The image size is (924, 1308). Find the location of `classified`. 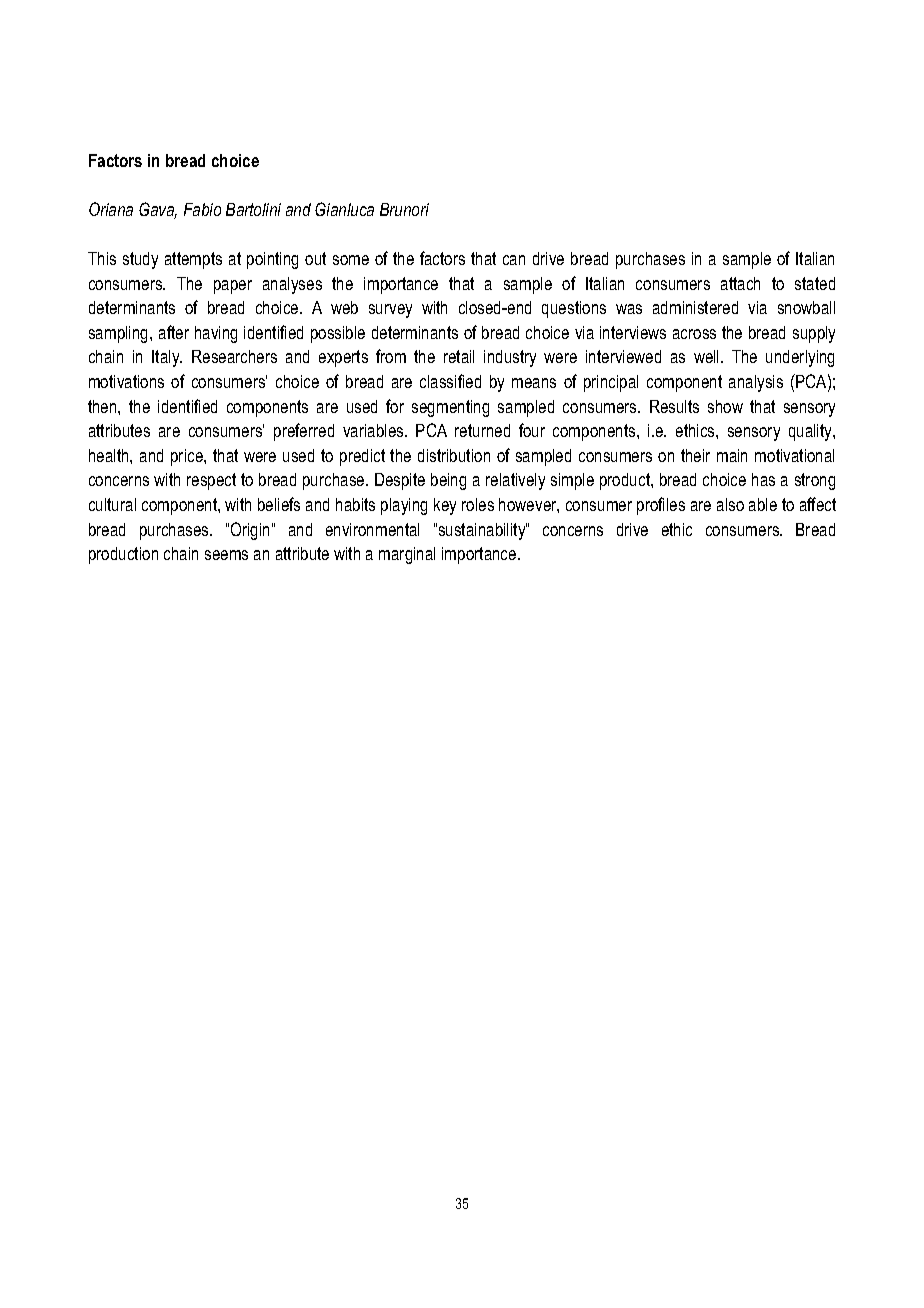

classified is located at coordinates (450, 381).
